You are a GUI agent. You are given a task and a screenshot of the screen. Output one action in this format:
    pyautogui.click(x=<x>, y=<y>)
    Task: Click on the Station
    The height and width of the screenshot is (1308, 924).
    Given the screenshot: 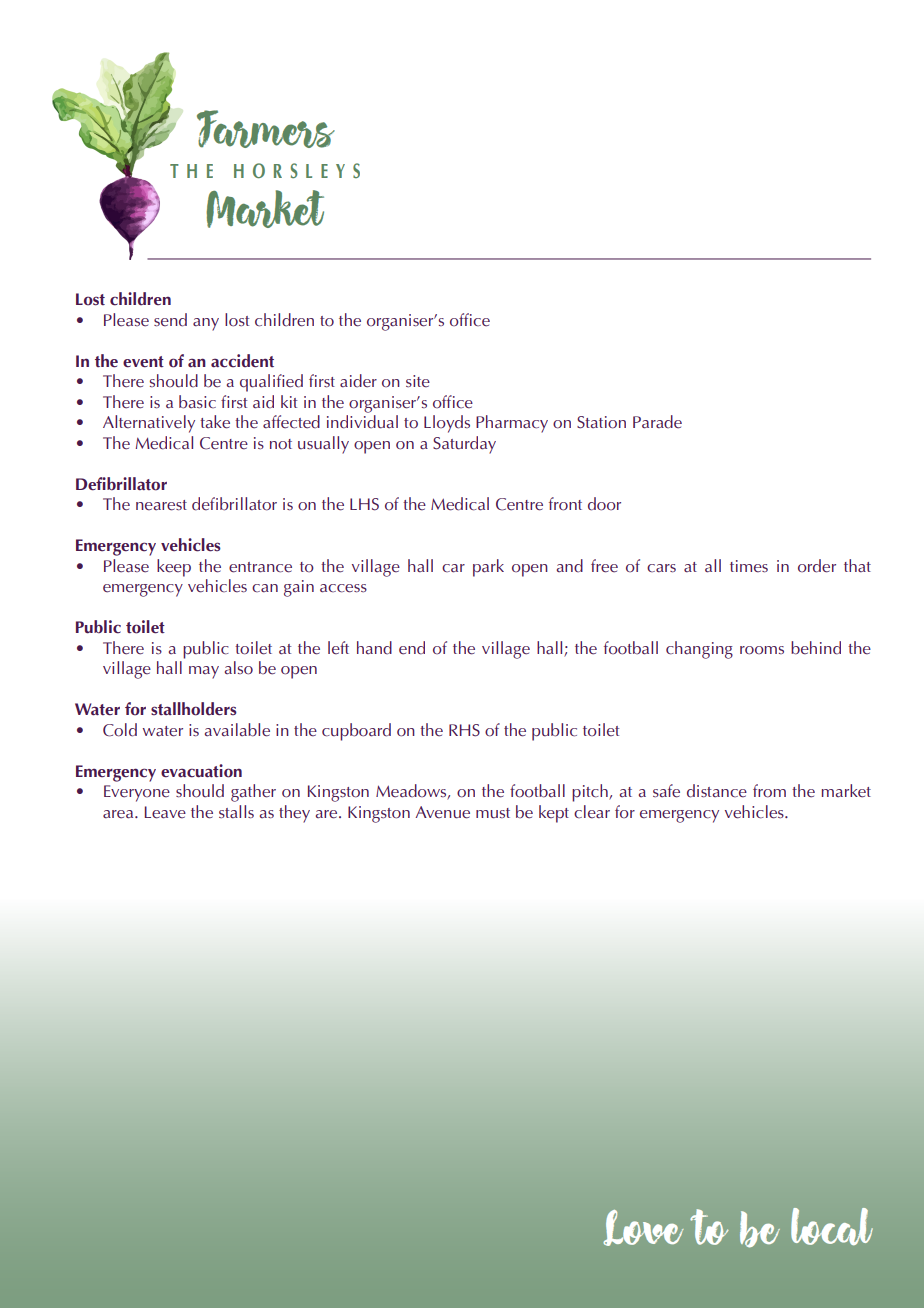 What is the action you would take?
    pyautogui.click(x=601, y=422)
